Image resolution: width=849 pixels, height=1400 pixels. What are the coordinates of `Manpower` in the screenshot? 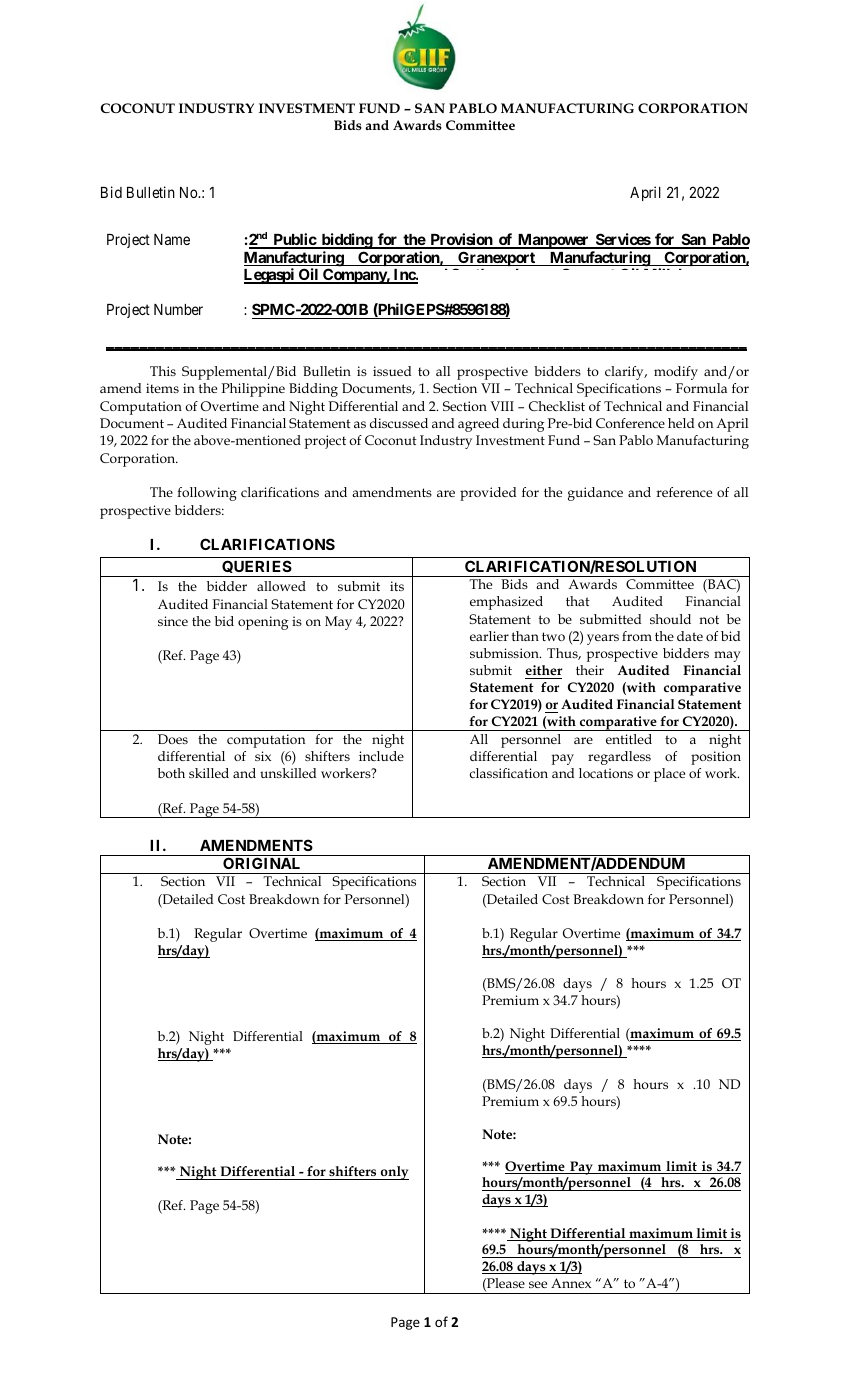 It's located at (553, 241).
